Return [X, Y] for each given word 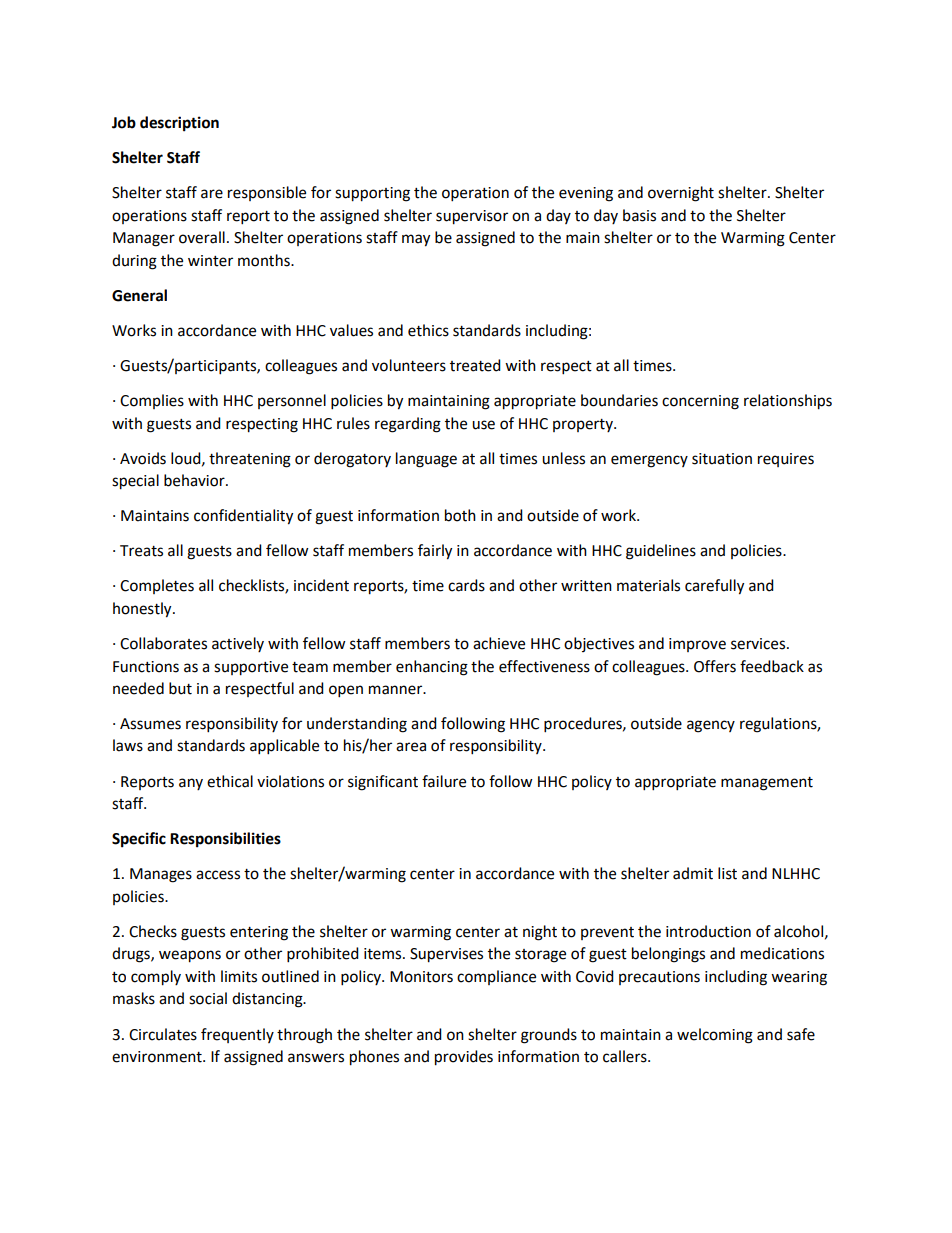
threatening [250, 460]
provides [464, 1058]
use [483, 425]
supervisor [472, 217]
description [179, 124]
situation [722, 459]
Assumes [150, 724]
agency [711, 726]
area [411, 747]
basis [639, 215]
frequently [237, 1035]
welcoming [715, 1036]
